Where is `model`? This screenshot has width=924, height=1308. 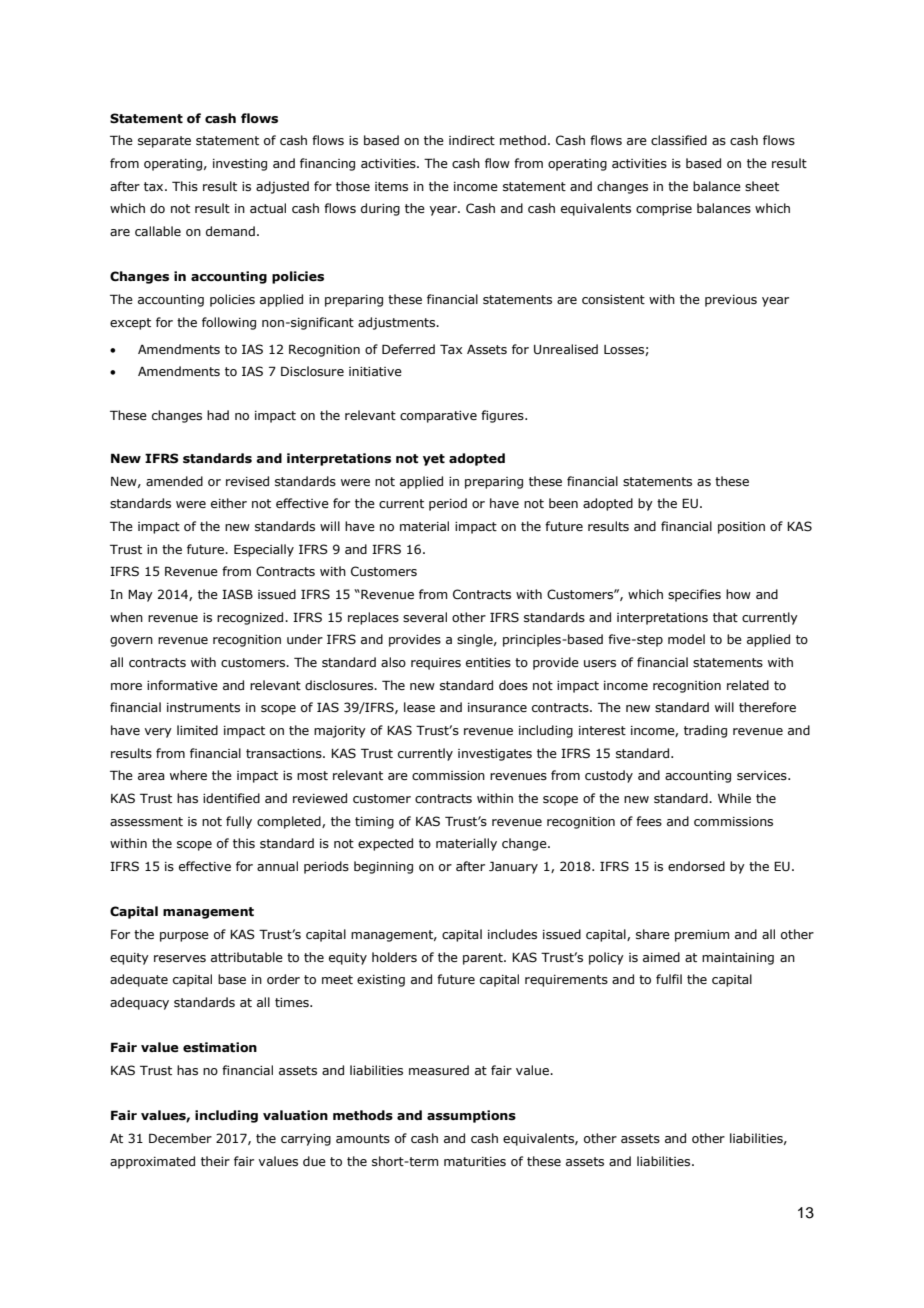
model is located at coordinates (686, 639).
